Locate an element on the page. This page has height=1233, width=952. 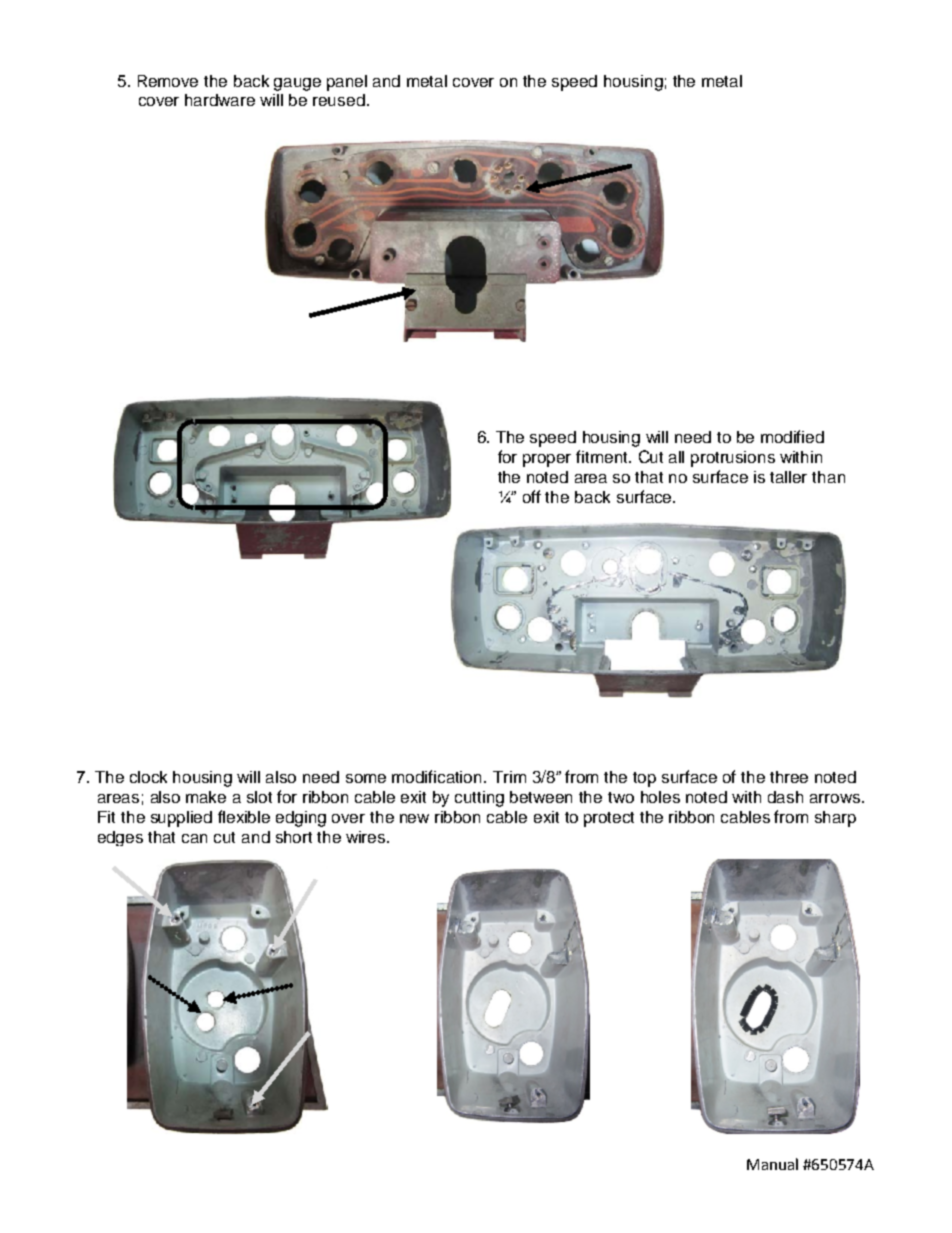
panel is located at coordinates (347, 83).
